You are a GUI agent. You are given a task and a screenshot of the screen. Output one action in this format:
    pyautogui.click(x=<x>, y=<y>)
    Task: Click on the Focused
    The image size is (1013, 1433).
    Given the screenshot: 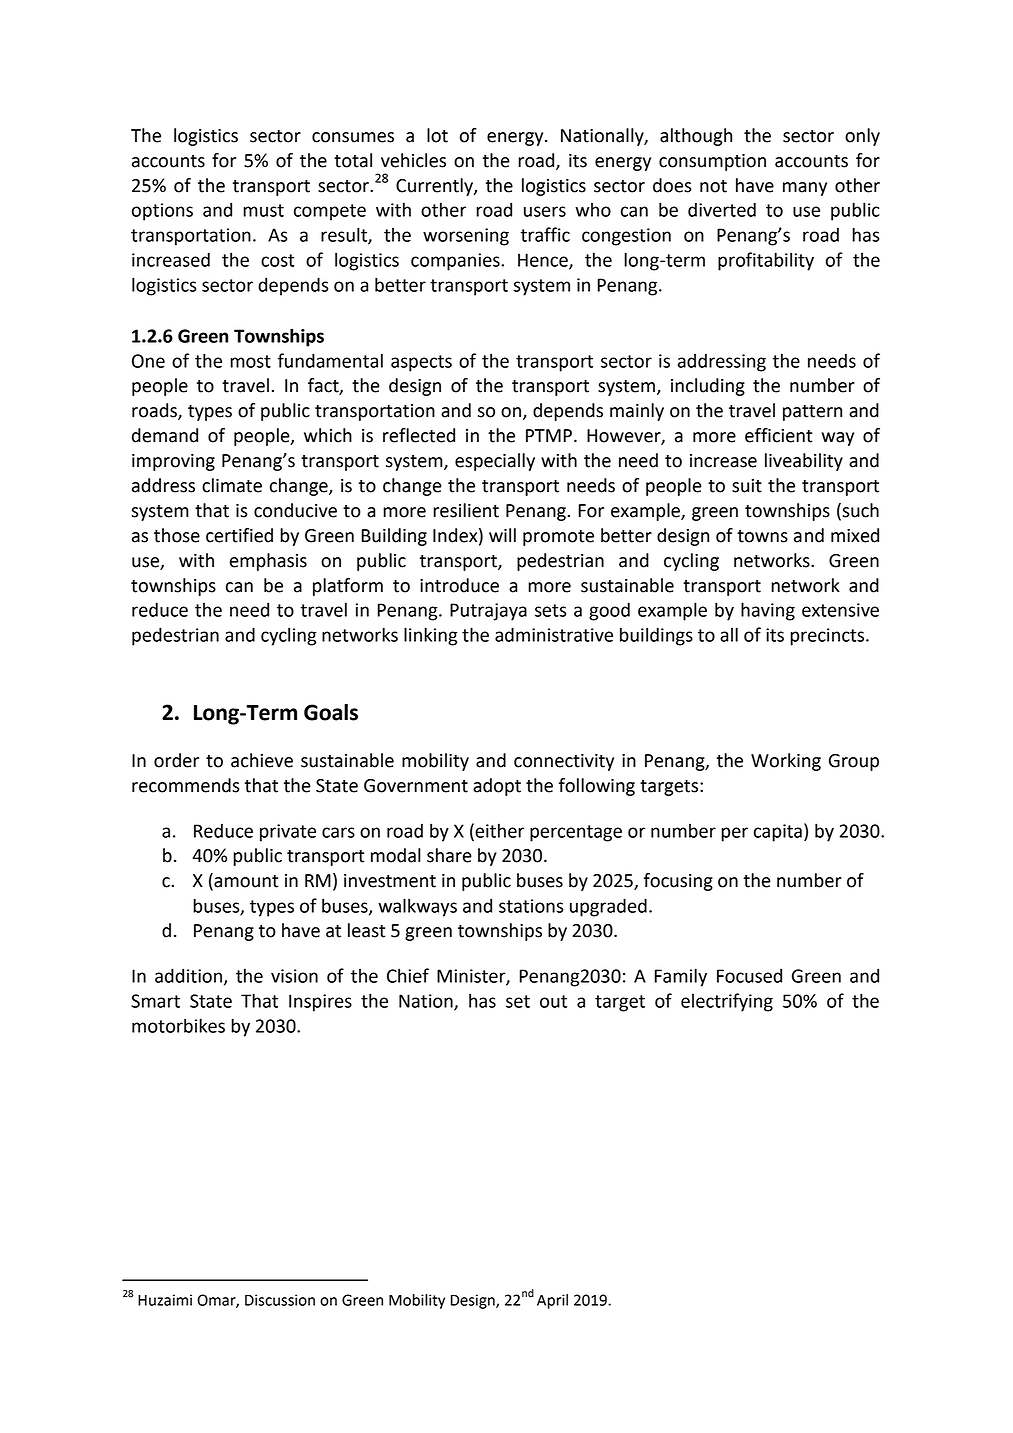 What is the action you would take?
    pyautogui.click(x=749, y=975)
